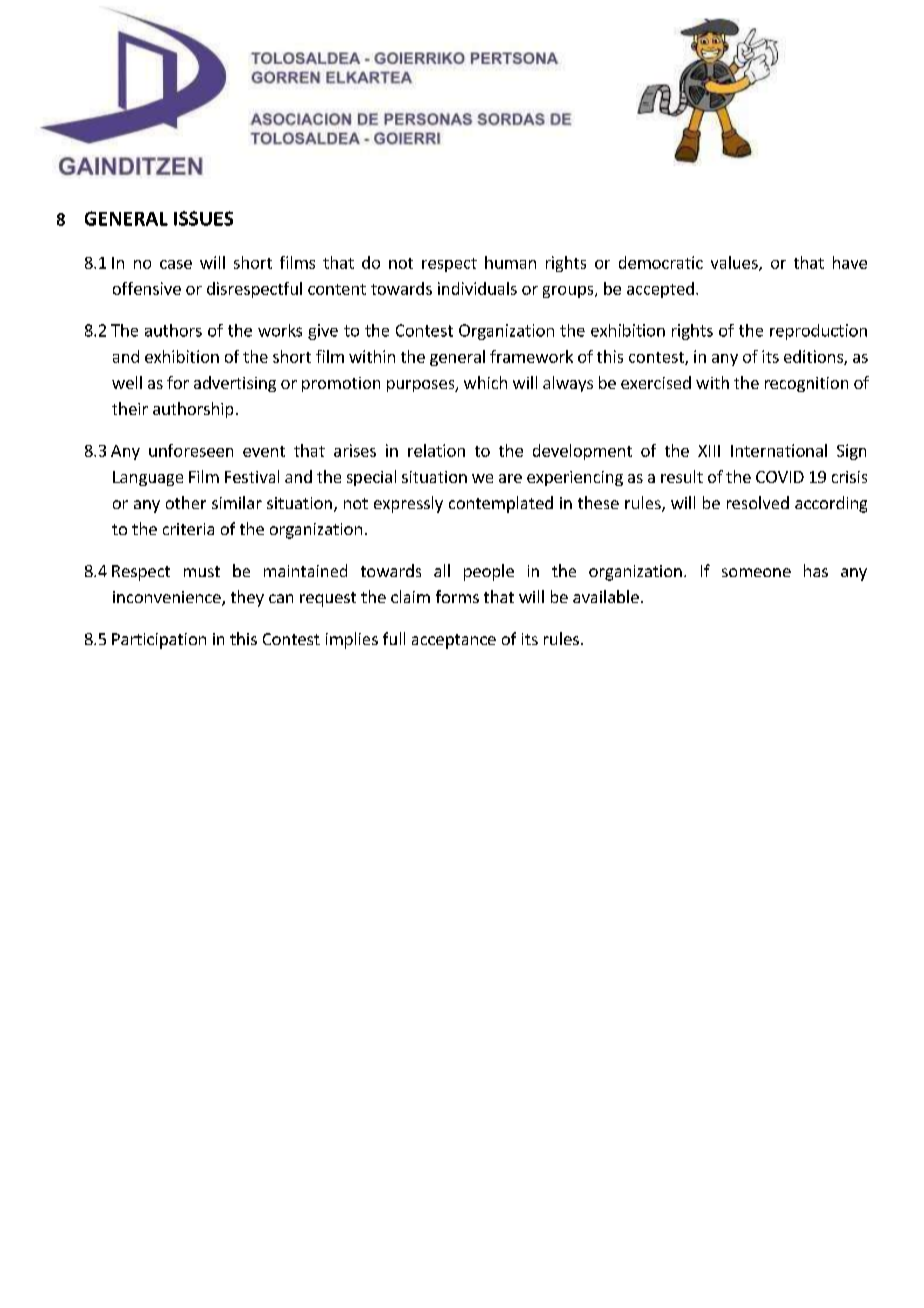 The width and height of the page is (924, 1308). What do you see at coordinates (159, 641) in the page?
I see `Participation` at bounding box center [159, 641].
